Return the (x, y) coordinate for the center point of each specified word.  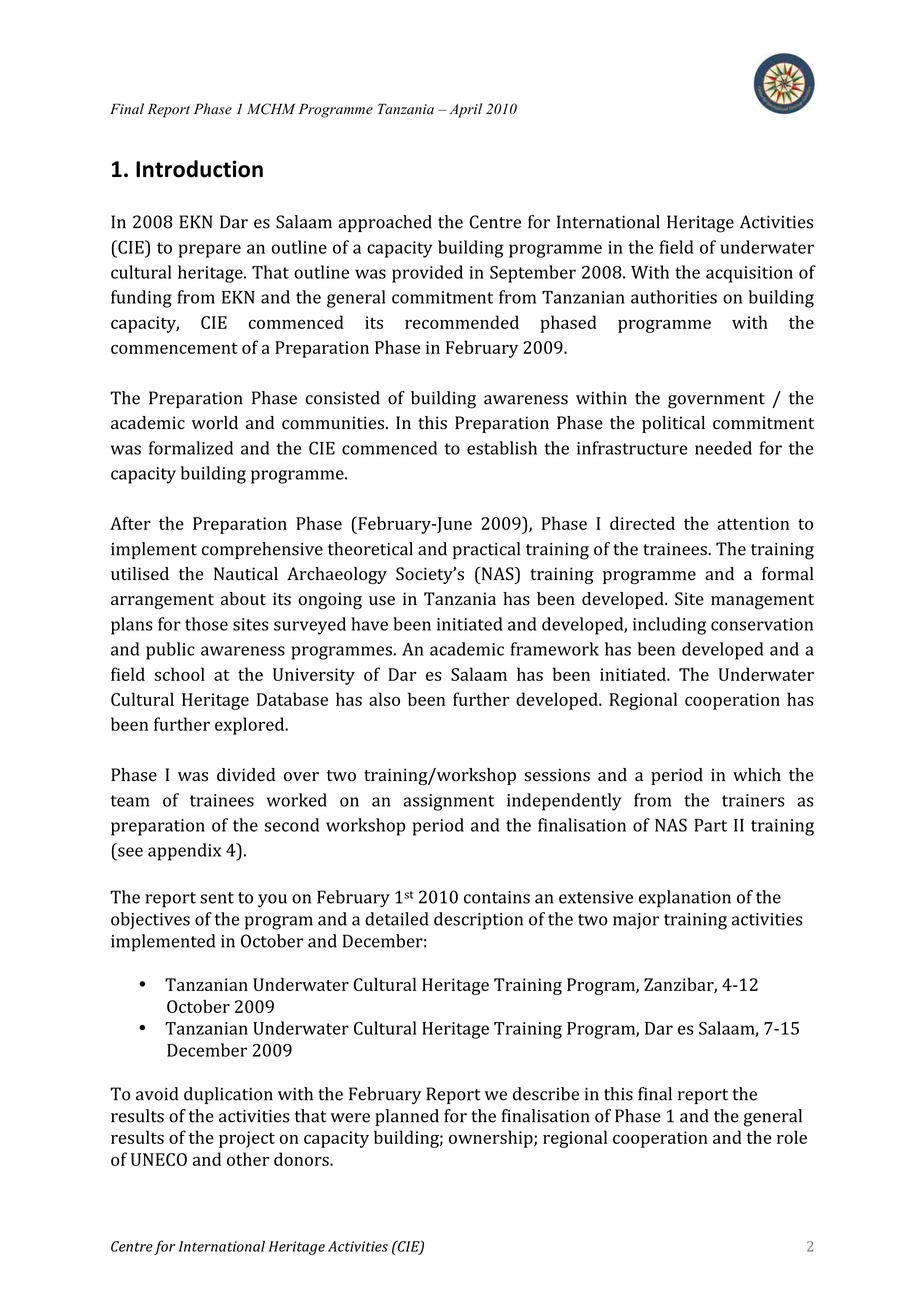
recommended (462, 322)
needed (723, 448)
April (466, 110)
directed (642, 523)
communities (333, 423)
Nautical (246, 573)
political (673, 424)
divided (246, 774)
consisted (343, 398)
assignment (448, 802)
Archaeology (337, 575)
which (757, 774)
